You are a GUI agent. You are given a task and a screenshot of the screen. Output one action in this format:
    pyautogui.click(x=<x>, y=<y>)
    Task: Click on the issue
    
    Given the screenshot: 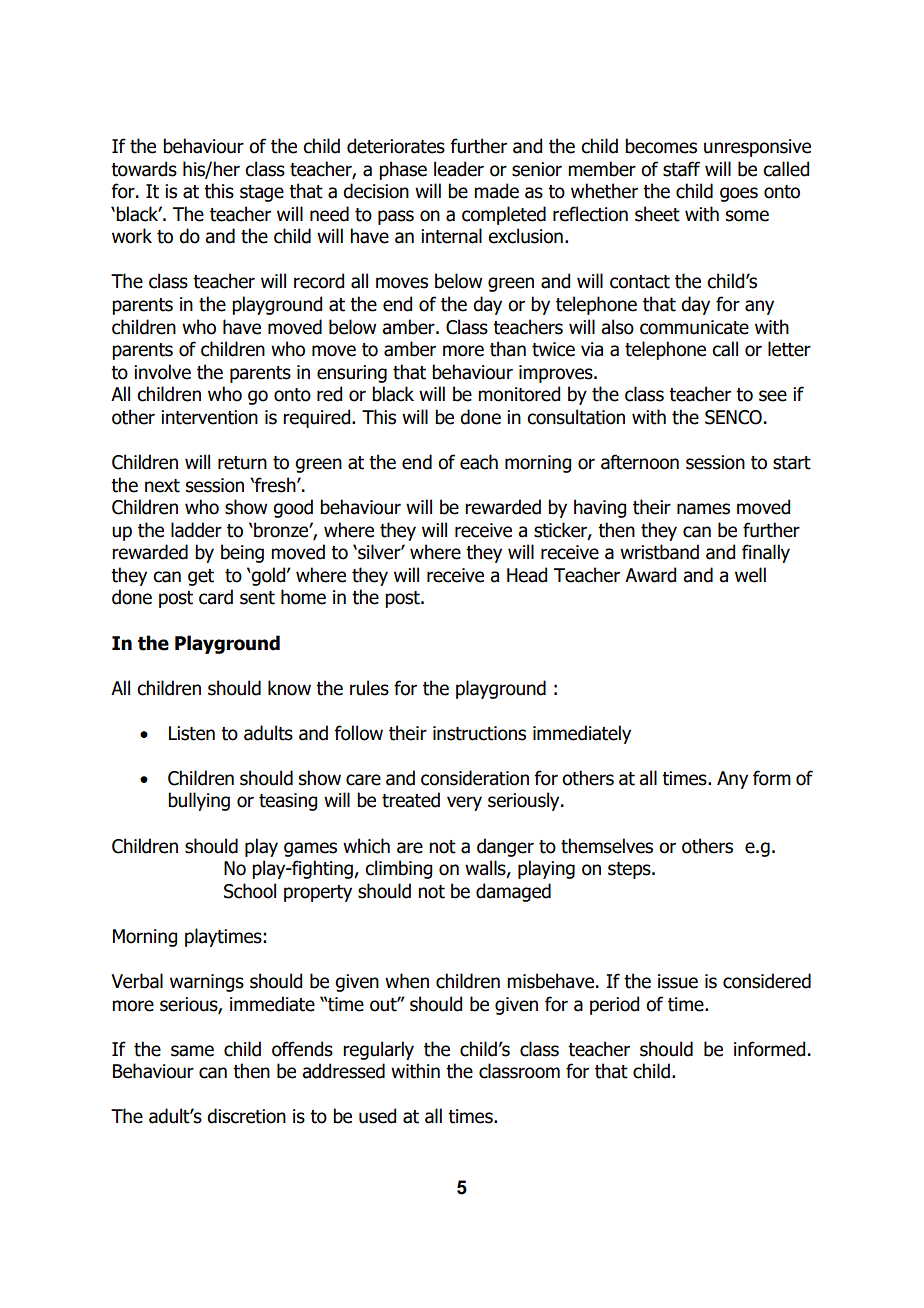 What is the action you would take?
    pyautogui.click(x=678, y=981)
